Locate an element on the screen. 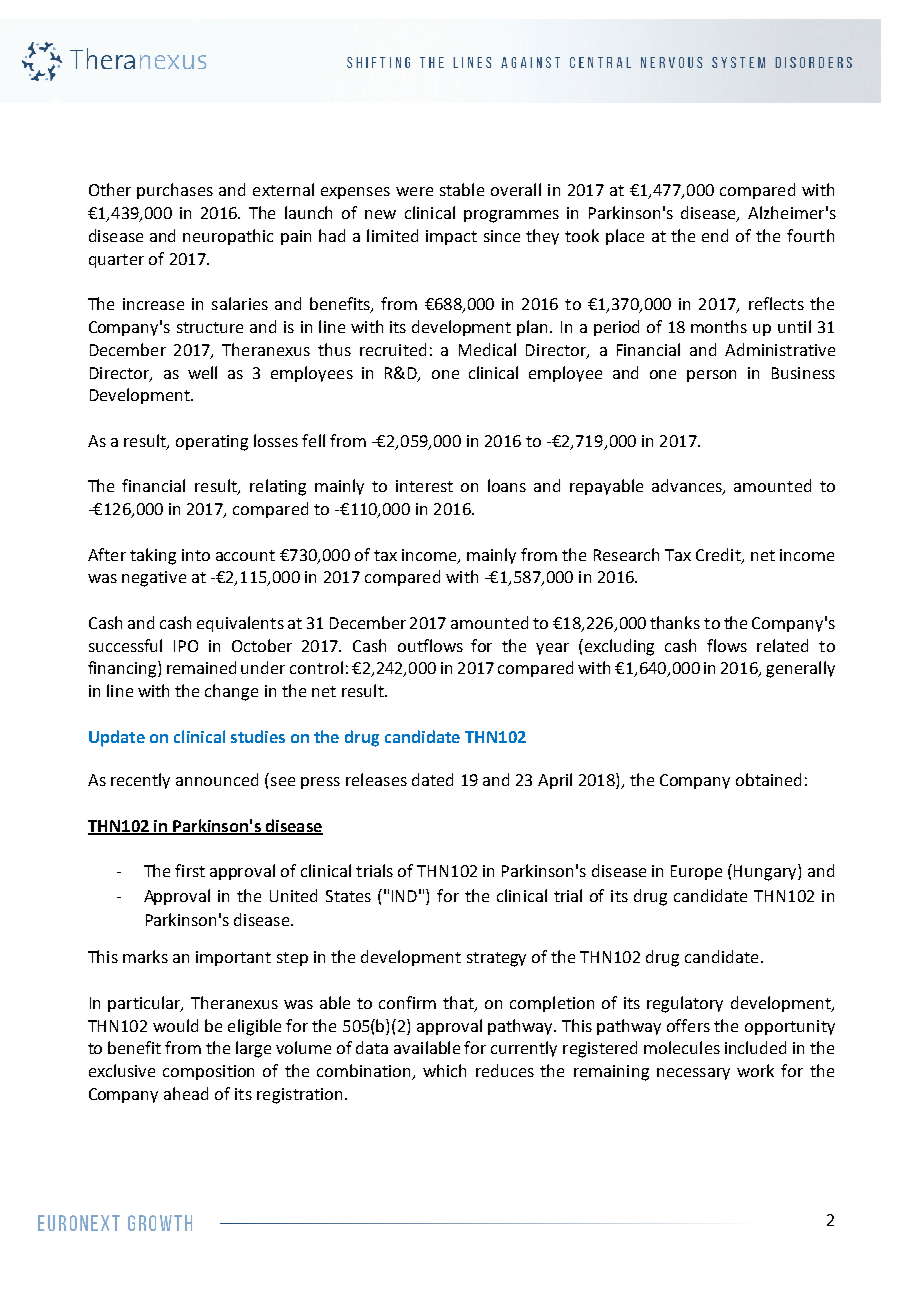  end is located at coordinates (715, 235).
